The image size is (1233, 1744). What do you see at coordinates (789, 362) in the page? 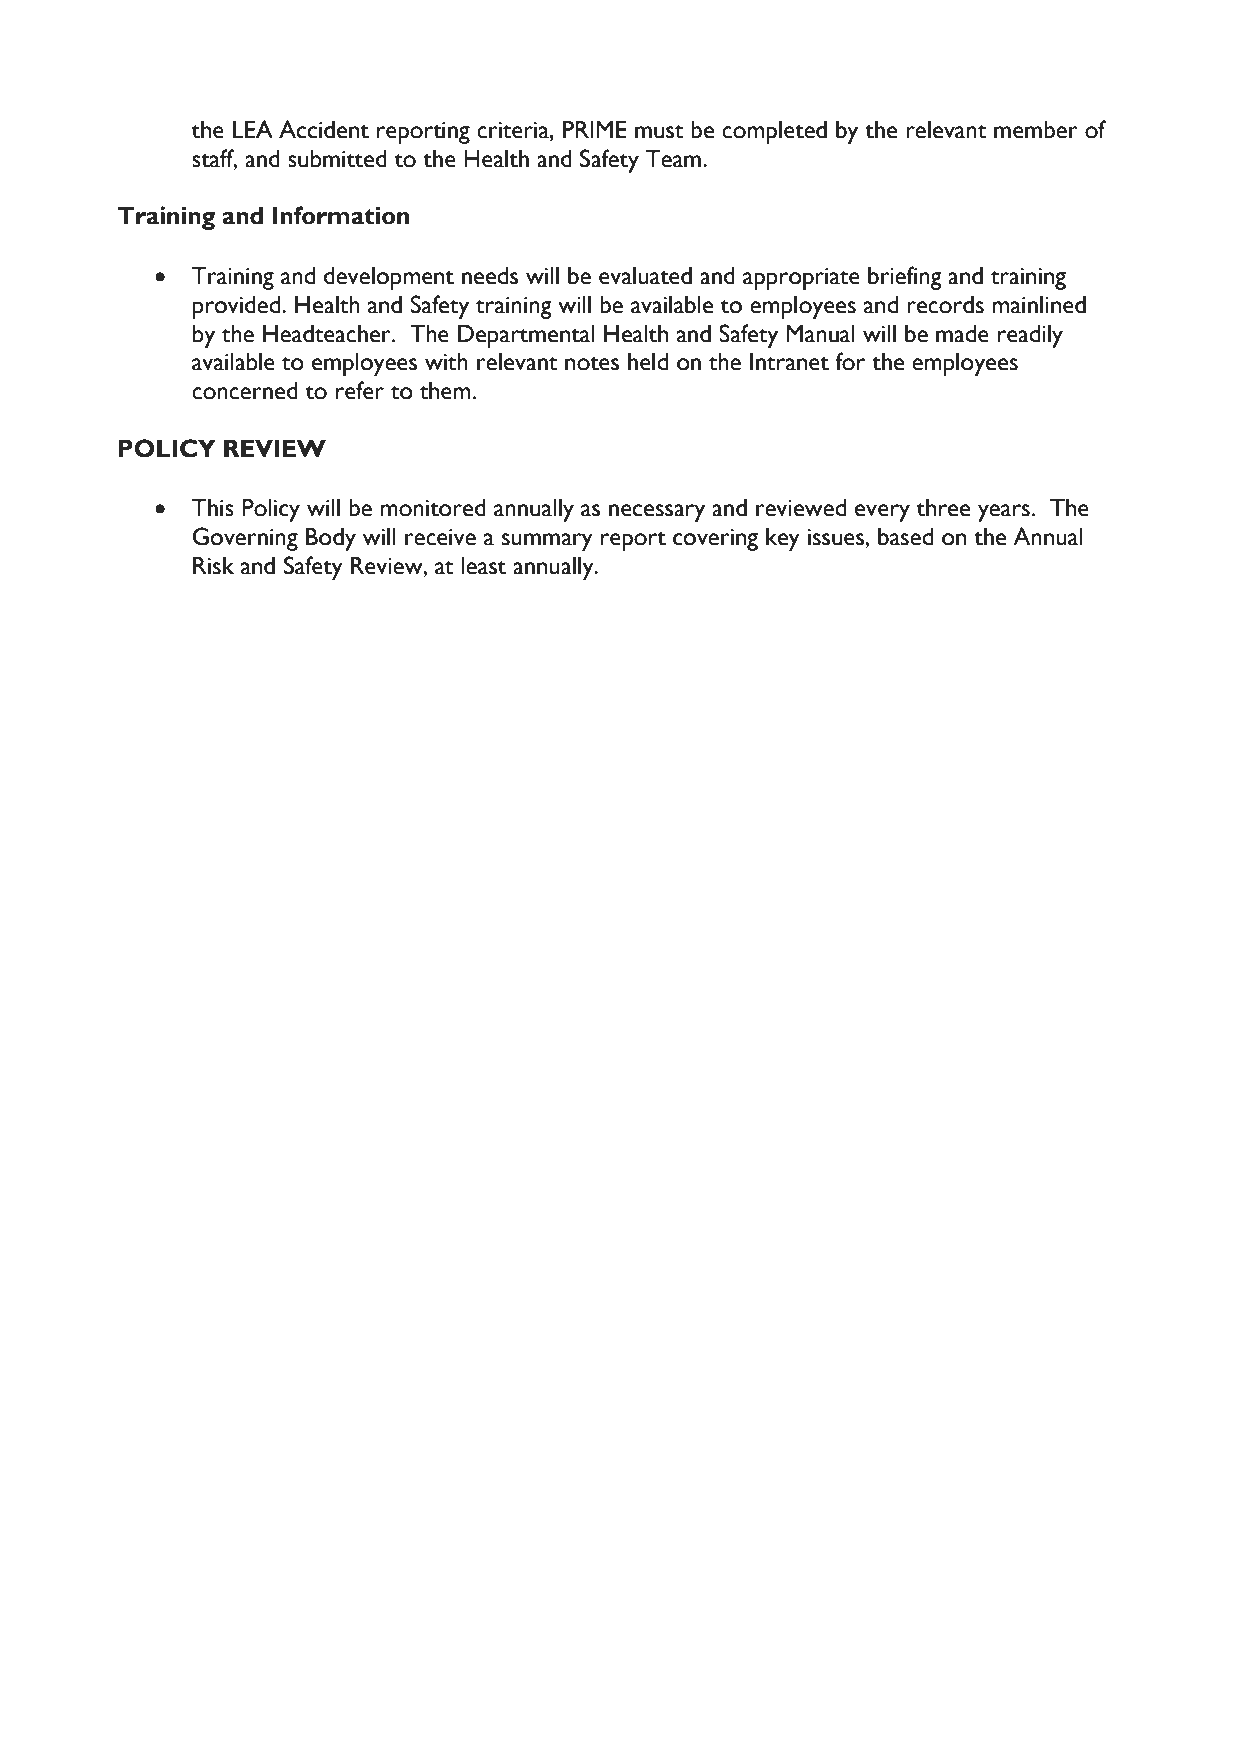
I see `Intranet` at bounding box center [789, 362].
